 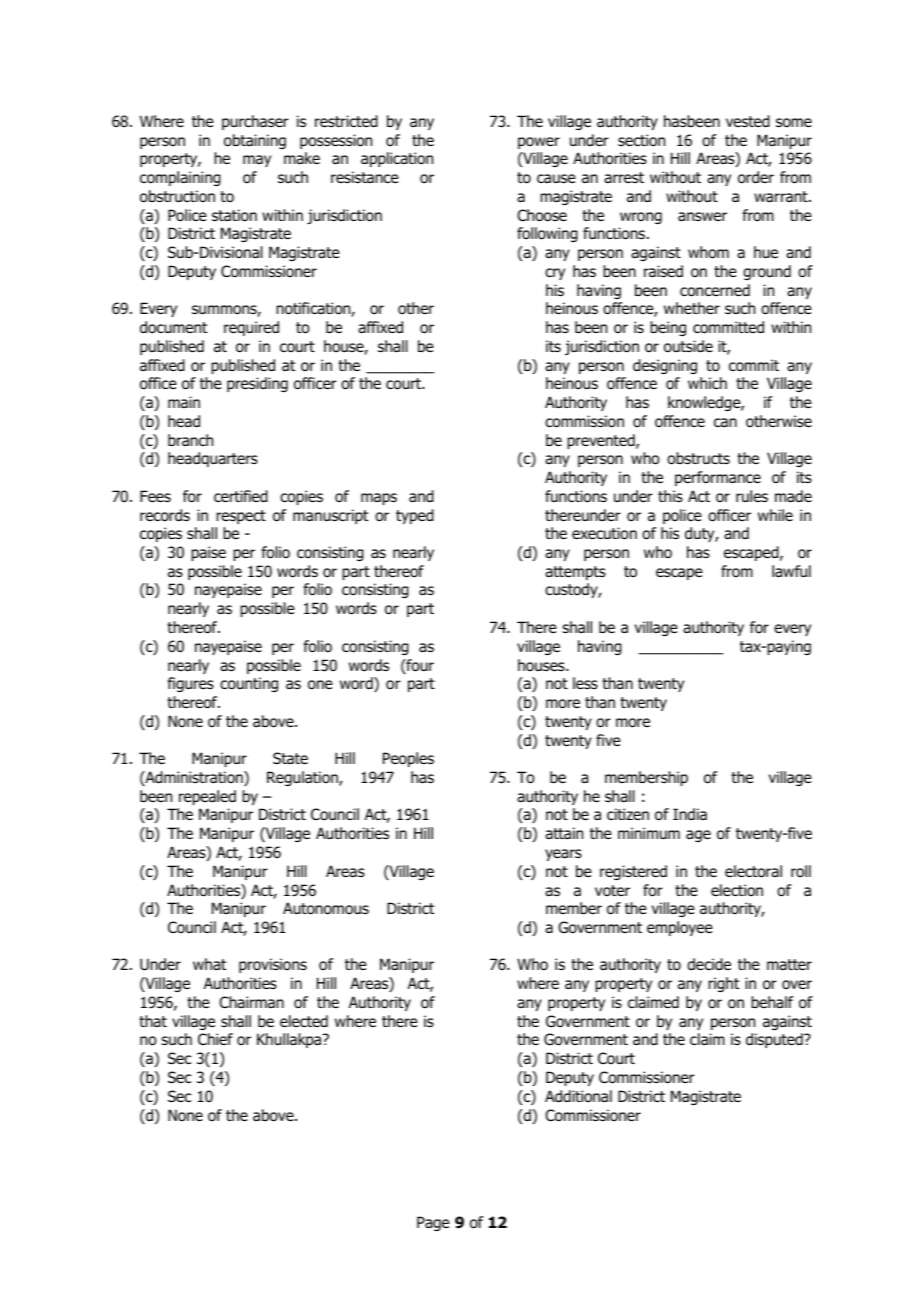 I want to click on may, so click(x=257, y=161).
